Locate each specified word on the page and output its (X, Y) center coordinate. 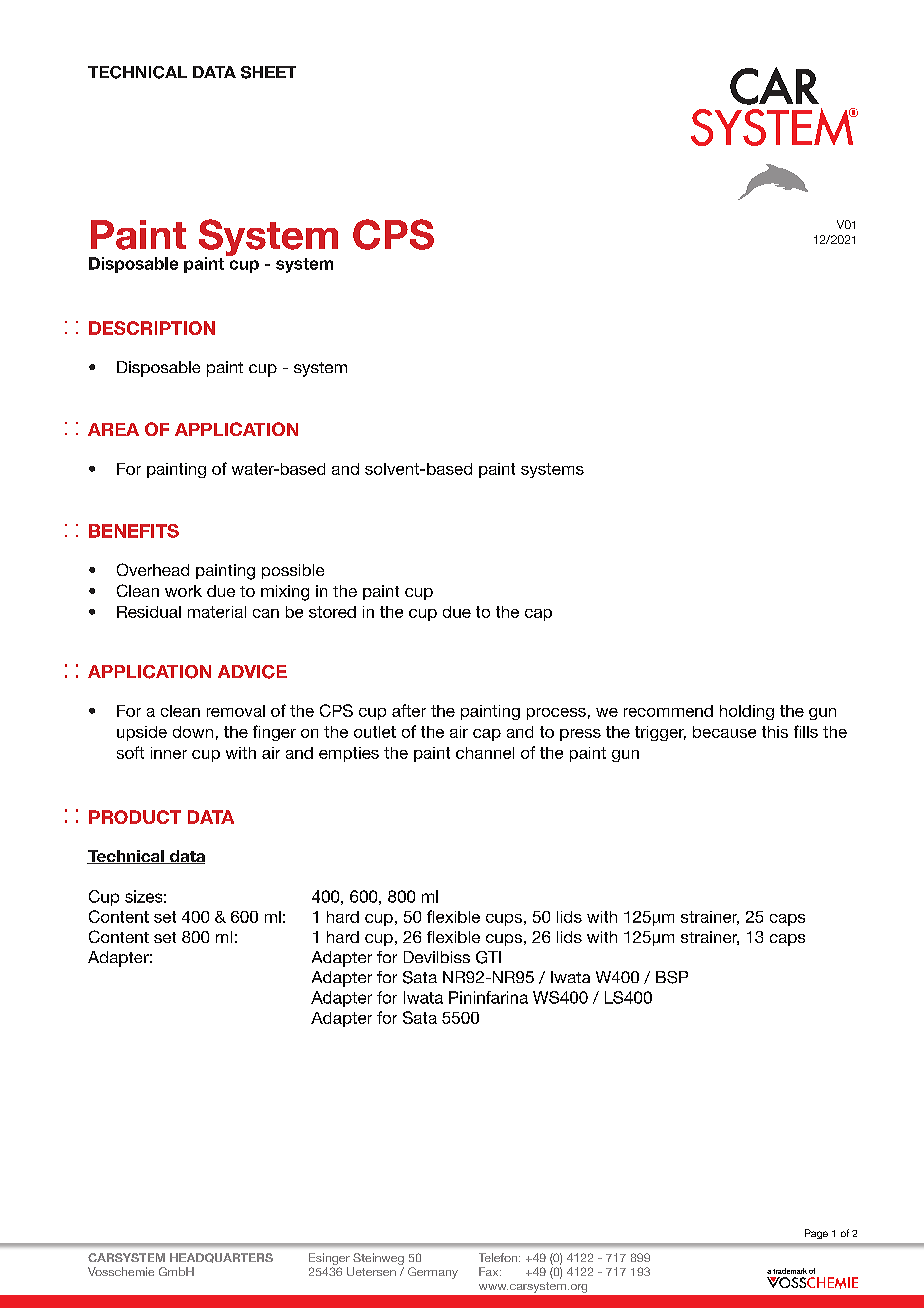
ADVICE (252, 672)
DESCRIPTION (152, 328)
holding (747, 712)
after (409, 710)
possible (293, 571)
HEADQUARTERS (221, 1258)
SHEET (268, 72)
